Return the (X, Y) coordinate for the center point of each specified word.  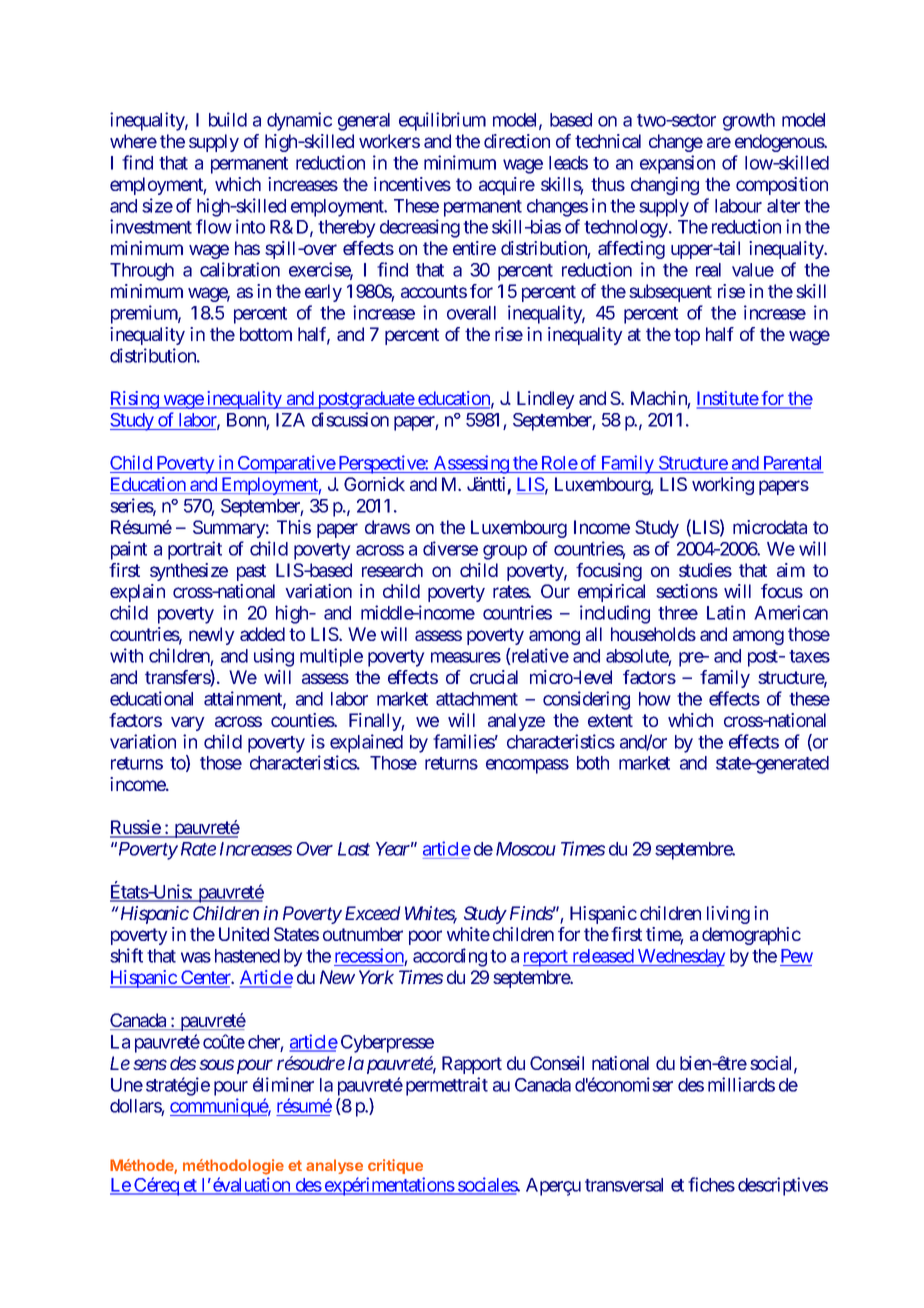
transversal (624, 1185)
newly (212, 636)
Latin (726, 612)
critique (395, 1166)
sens (150, 1064)
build (228, 119)
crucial (494, 677)
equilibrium (442, 121)
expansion (677, 164)
